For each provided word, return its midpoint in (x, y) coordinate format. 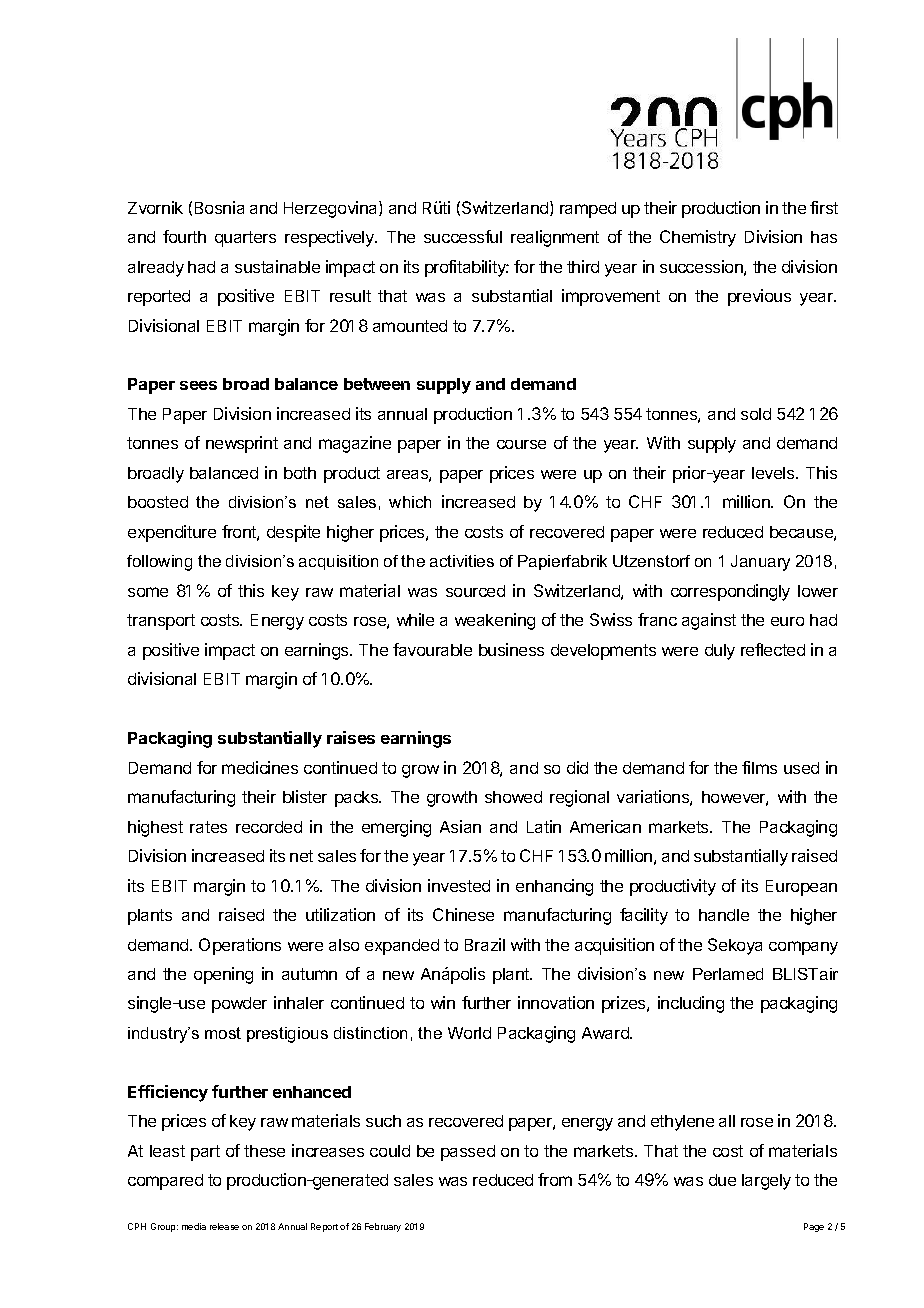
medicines (260, 767)
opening (223, 975)
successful (463, 236)
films (759, 767)
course (521, 444)
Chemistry (698, 238)
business (511, 649)
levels (774, 473)
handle (724, 915)
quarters (245, 239)
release (224, 1226)
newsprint (242, 444)
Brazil (485, 944)
